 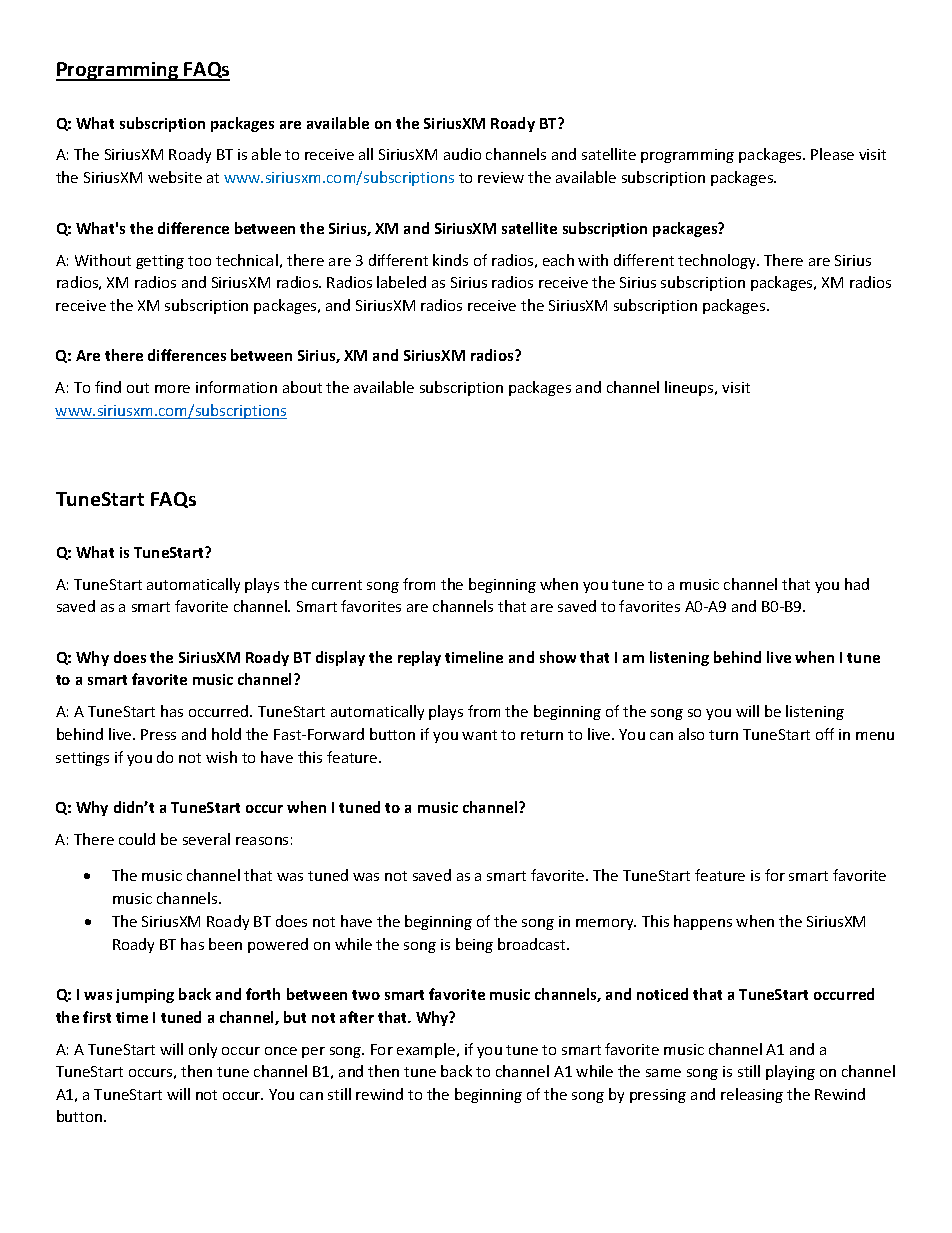 What do you see at coordinates (790, 1072) in the image?
I see `playing` at bounding box center [790, 1072].
